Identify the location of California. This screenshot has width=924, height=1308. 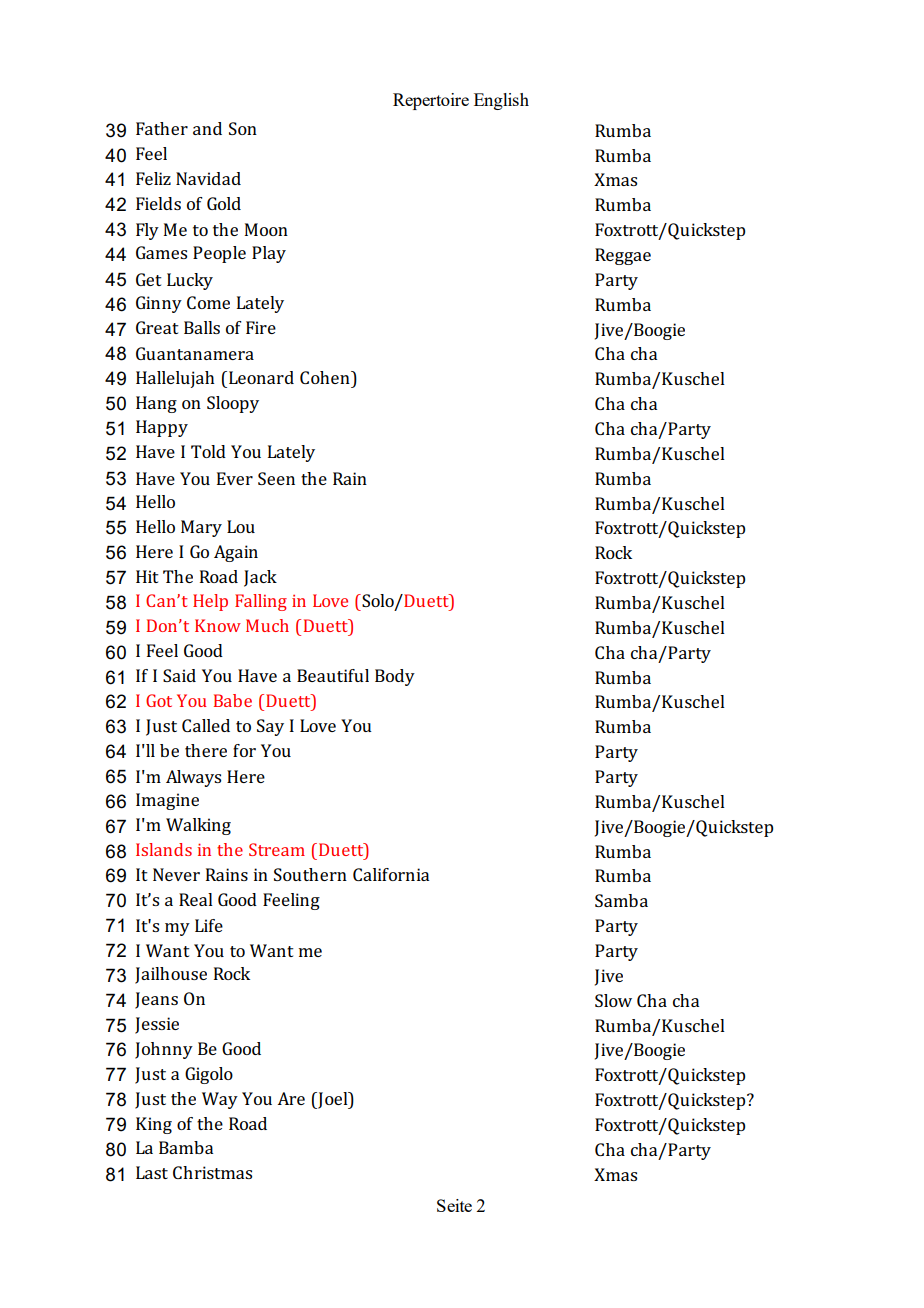
(391, 874).
